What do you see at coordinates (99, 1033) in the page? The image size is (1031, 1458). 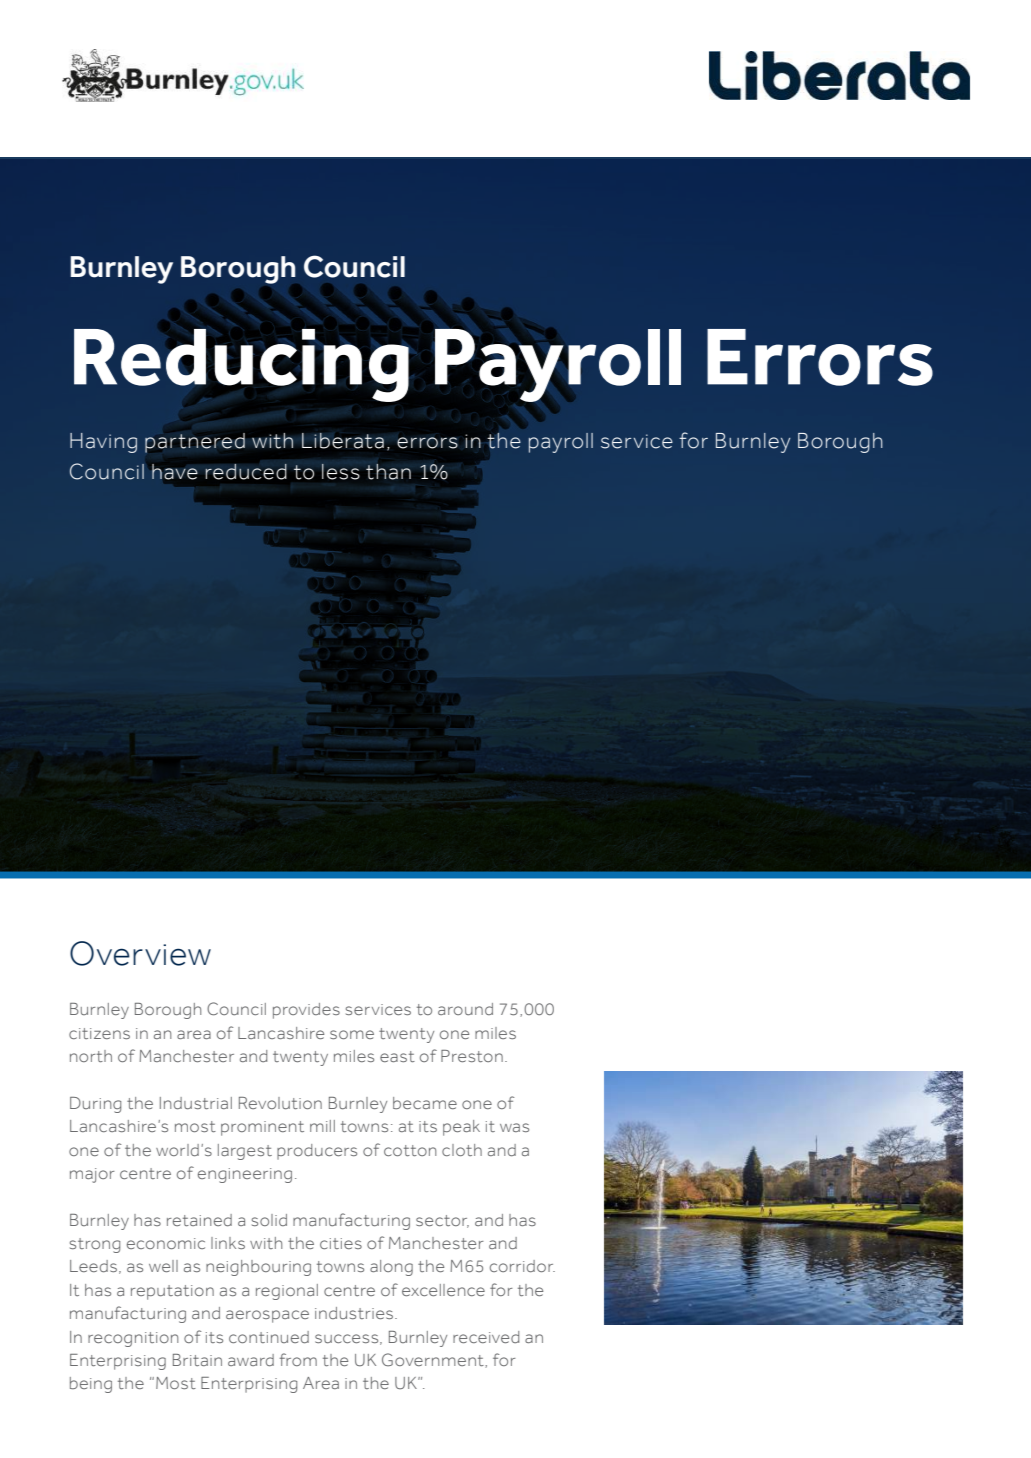 I see `citizens` at bounding box center [99, 1033].
